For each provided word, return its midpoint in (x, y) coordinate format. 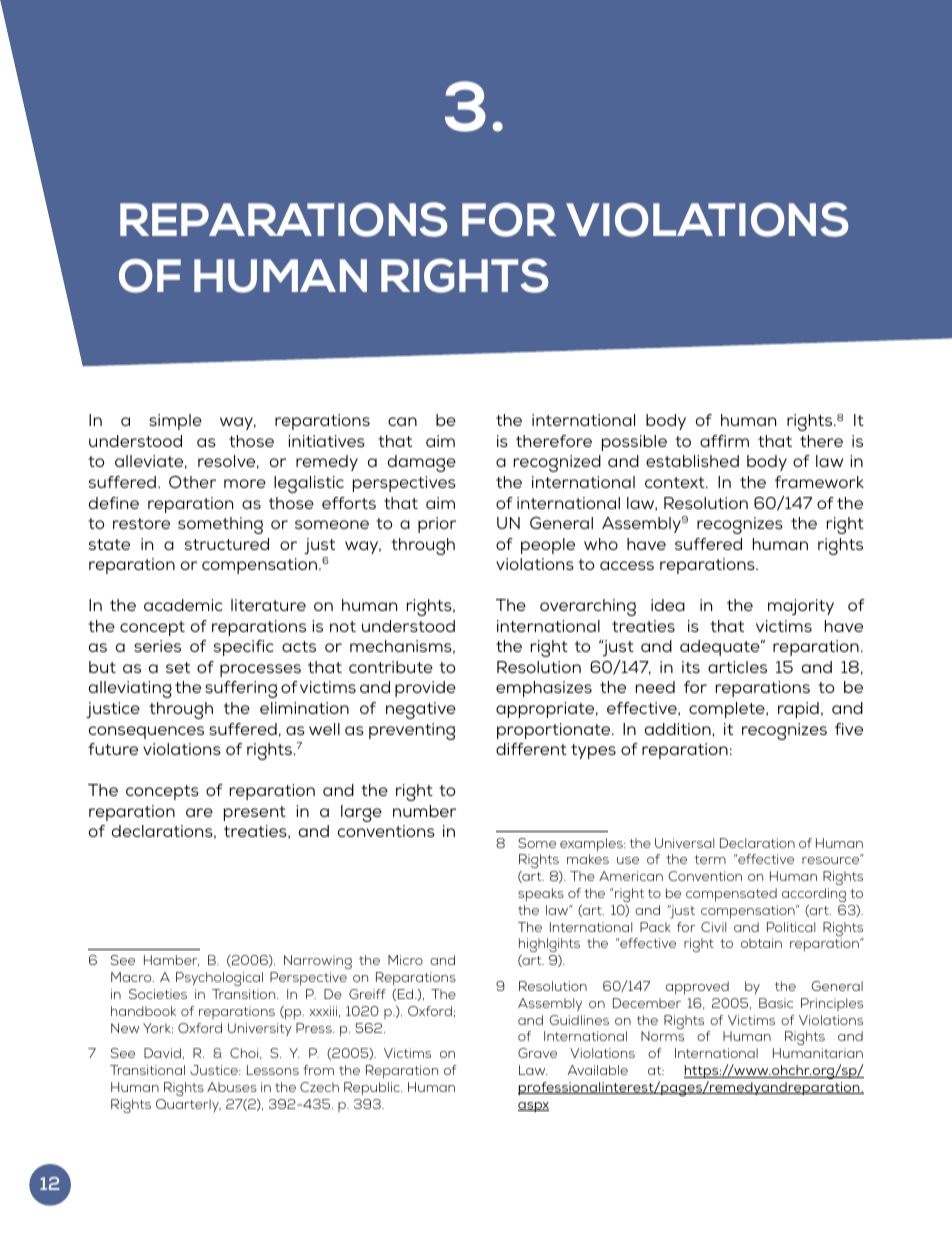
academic (183, 605)
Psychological (219, 979)
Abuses (232, 1087)
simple (175, 422)
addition (679, 729)
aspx (533, 1107)
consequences (146, 732)
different (531, 749)
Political (791, 927)
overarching (588, 607)
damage (422, 463)
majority (801, 607)
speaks (541, 894)
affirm (724, 441)
